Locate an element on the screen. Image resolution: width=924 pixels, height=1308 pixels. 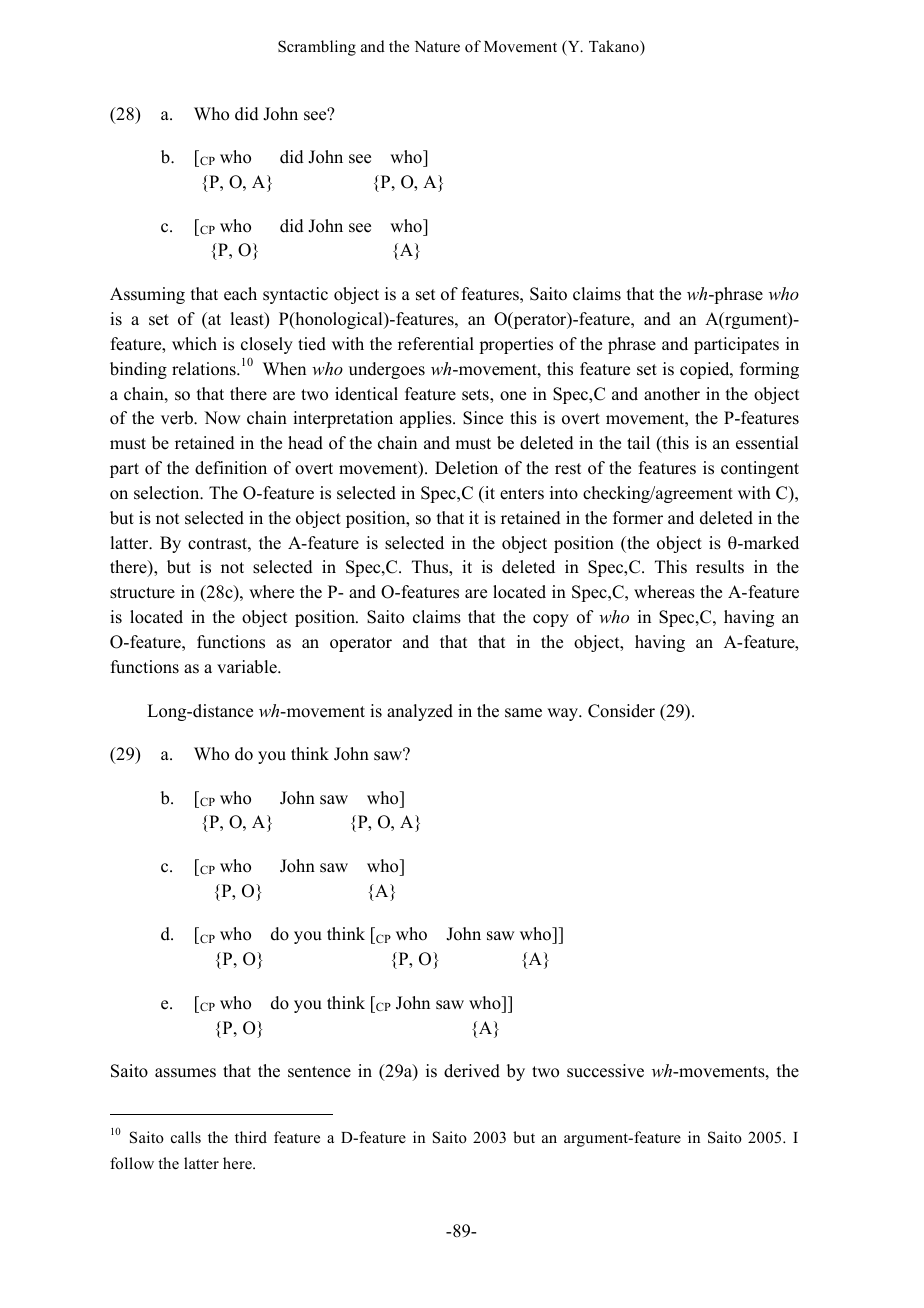
structure is located at coordinates (142, 593).
